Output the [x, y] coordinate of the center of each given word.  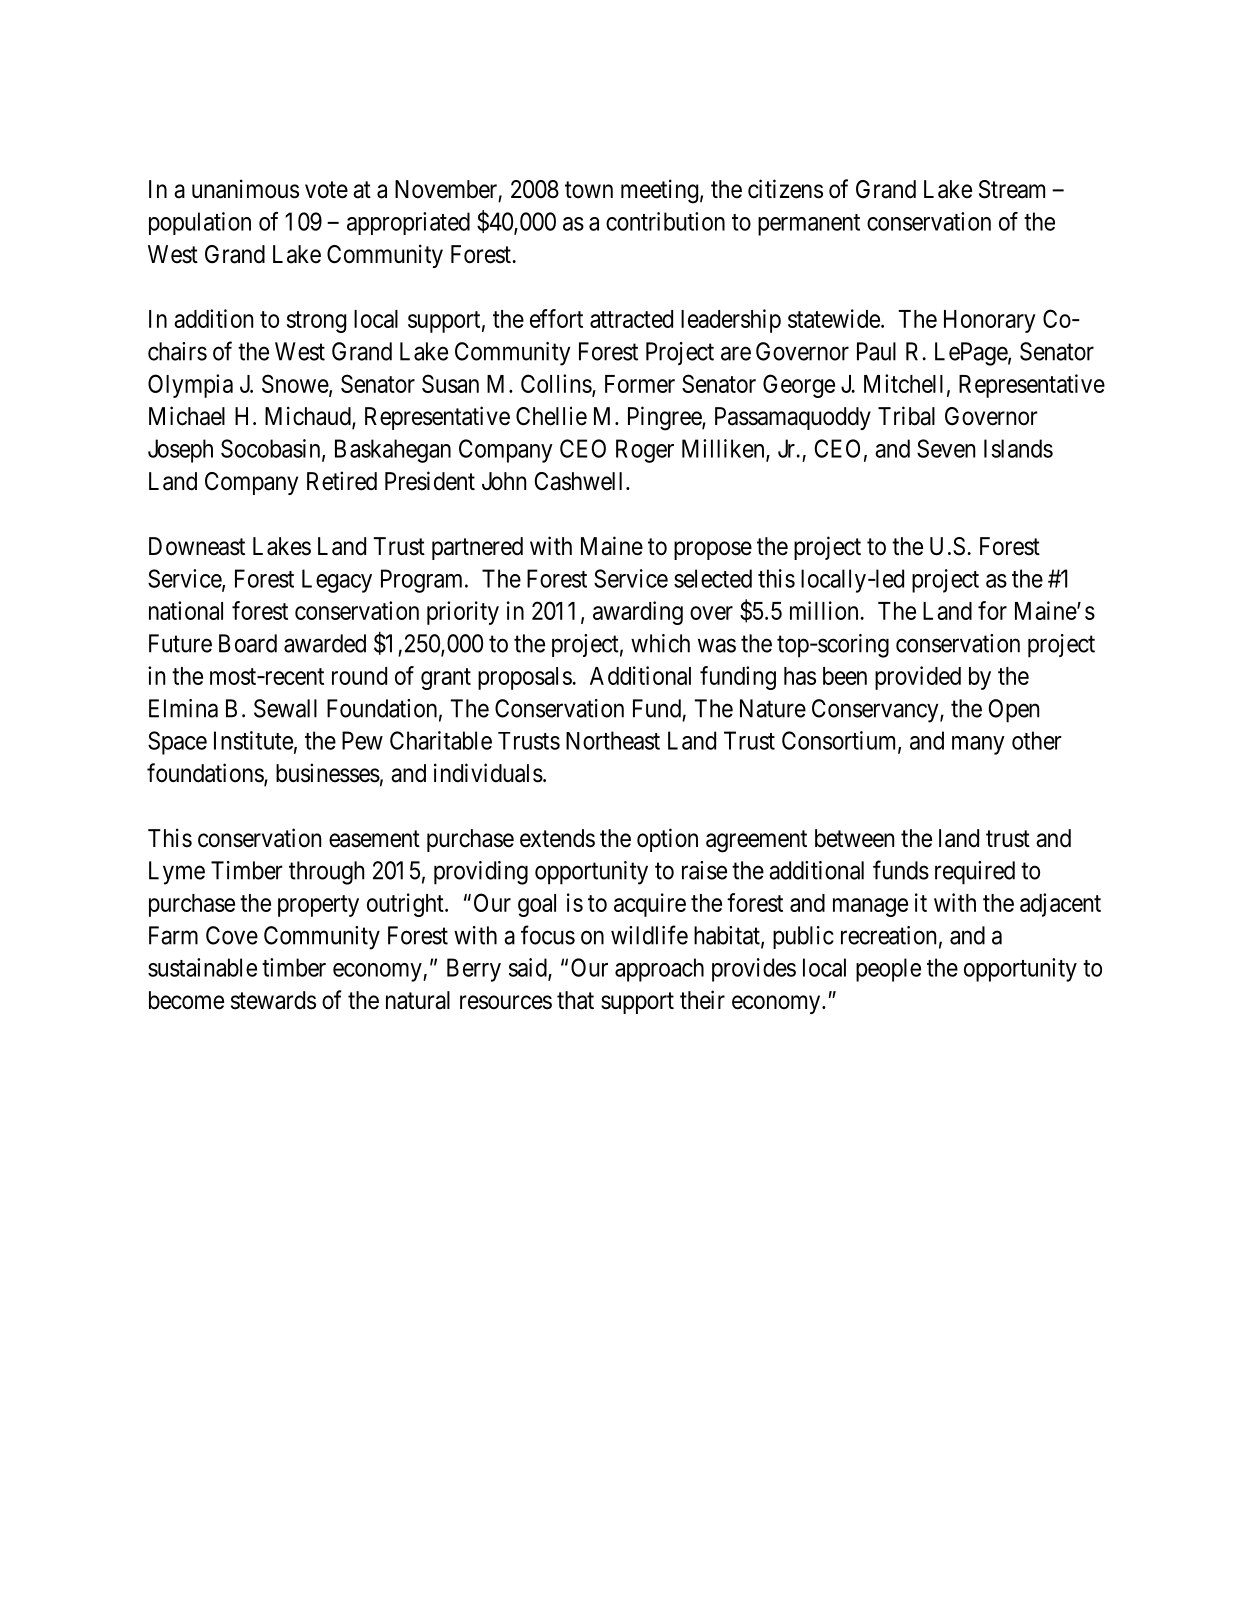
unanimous [245, 189]
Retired [342, 481]
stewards [273, 1000]
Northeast [613, 740]
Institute [253, 740]
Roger [645, 451]
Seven [946, 448]
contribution [665, 221]
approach [659, 970]
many [978, 745]
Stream [1012, 189]
